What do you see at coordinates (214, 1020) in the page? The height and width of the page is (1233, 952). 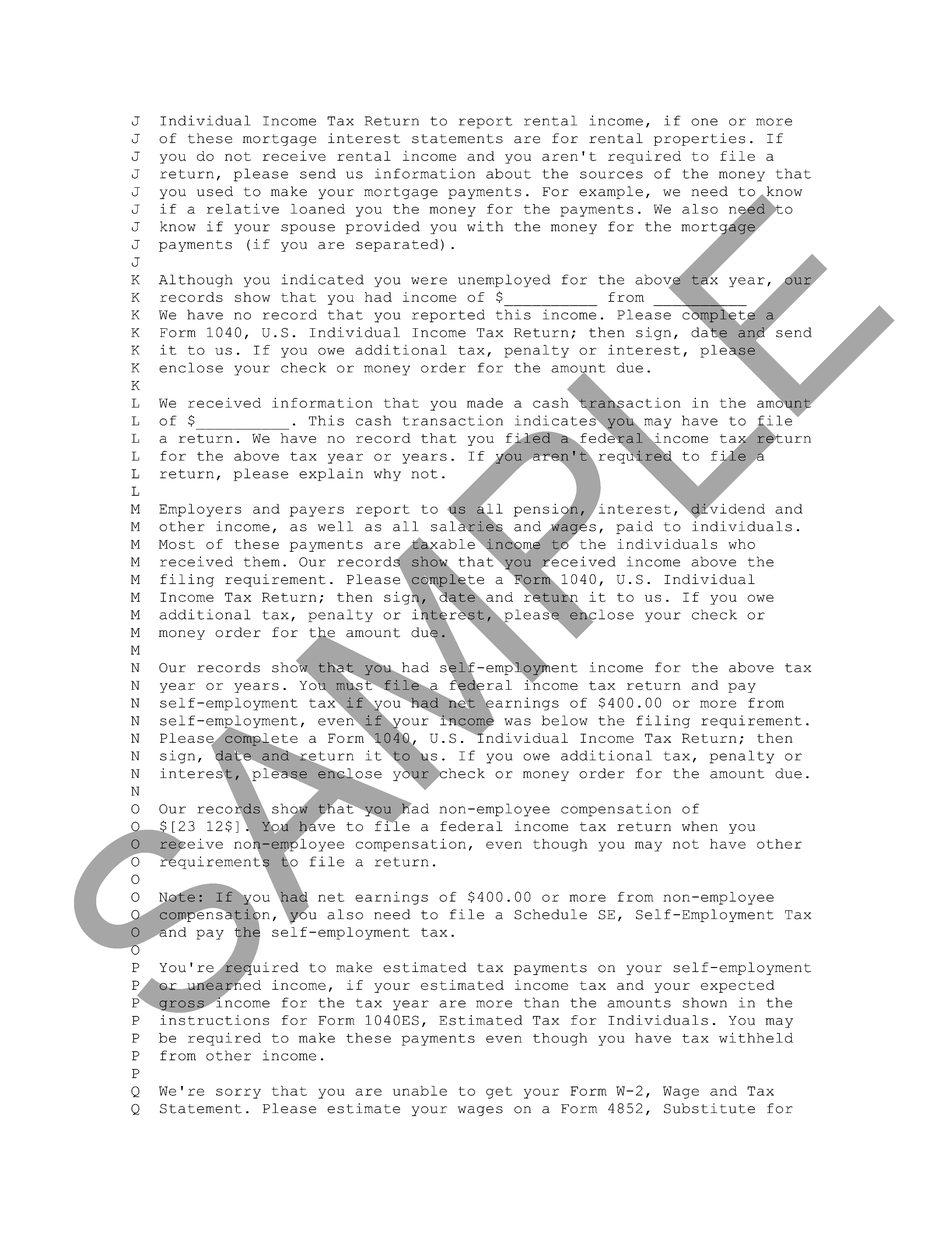 I see `instructions` at bounding box center [214, 1020].
